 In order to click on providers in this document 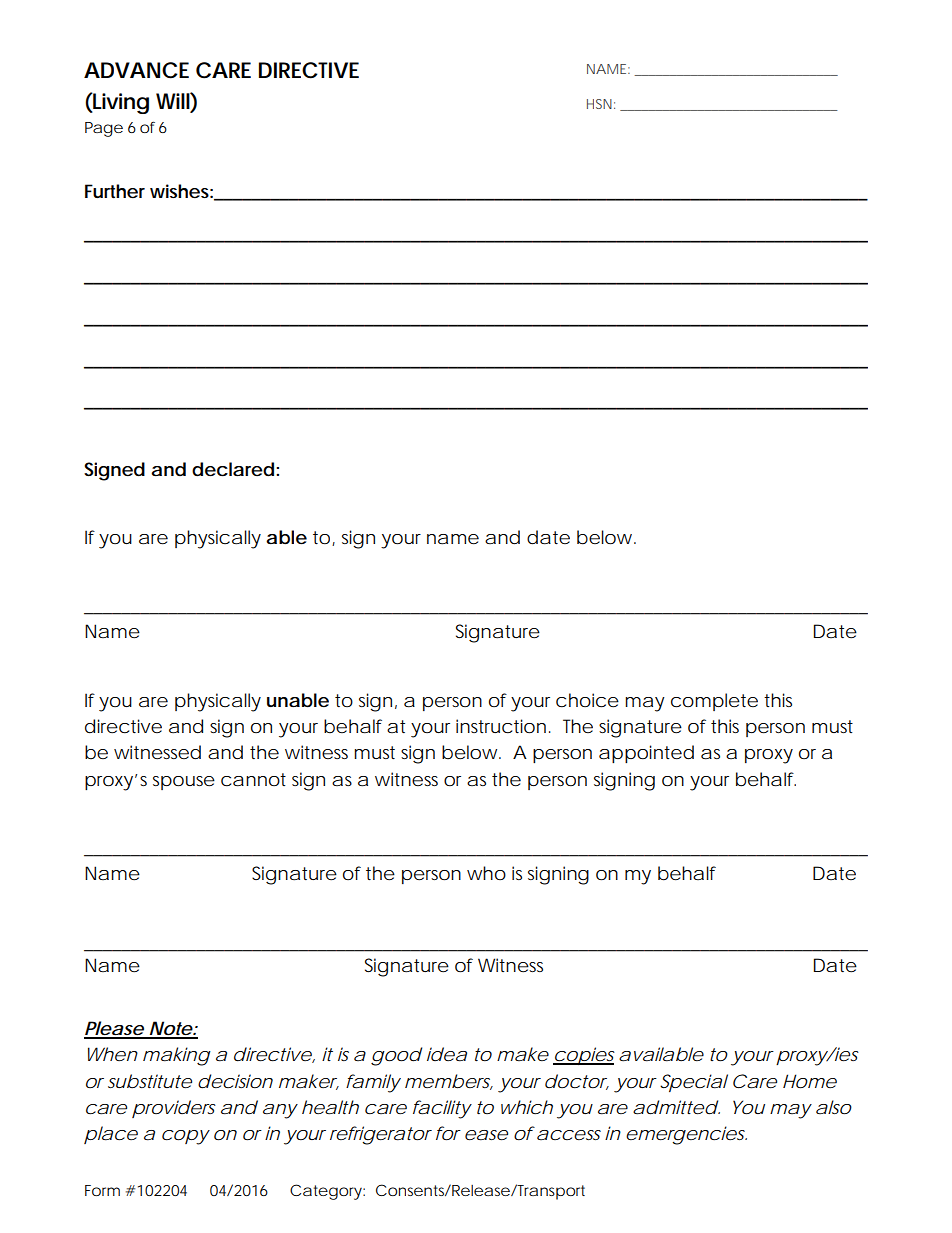, I will do `click(174, 1109)`.
